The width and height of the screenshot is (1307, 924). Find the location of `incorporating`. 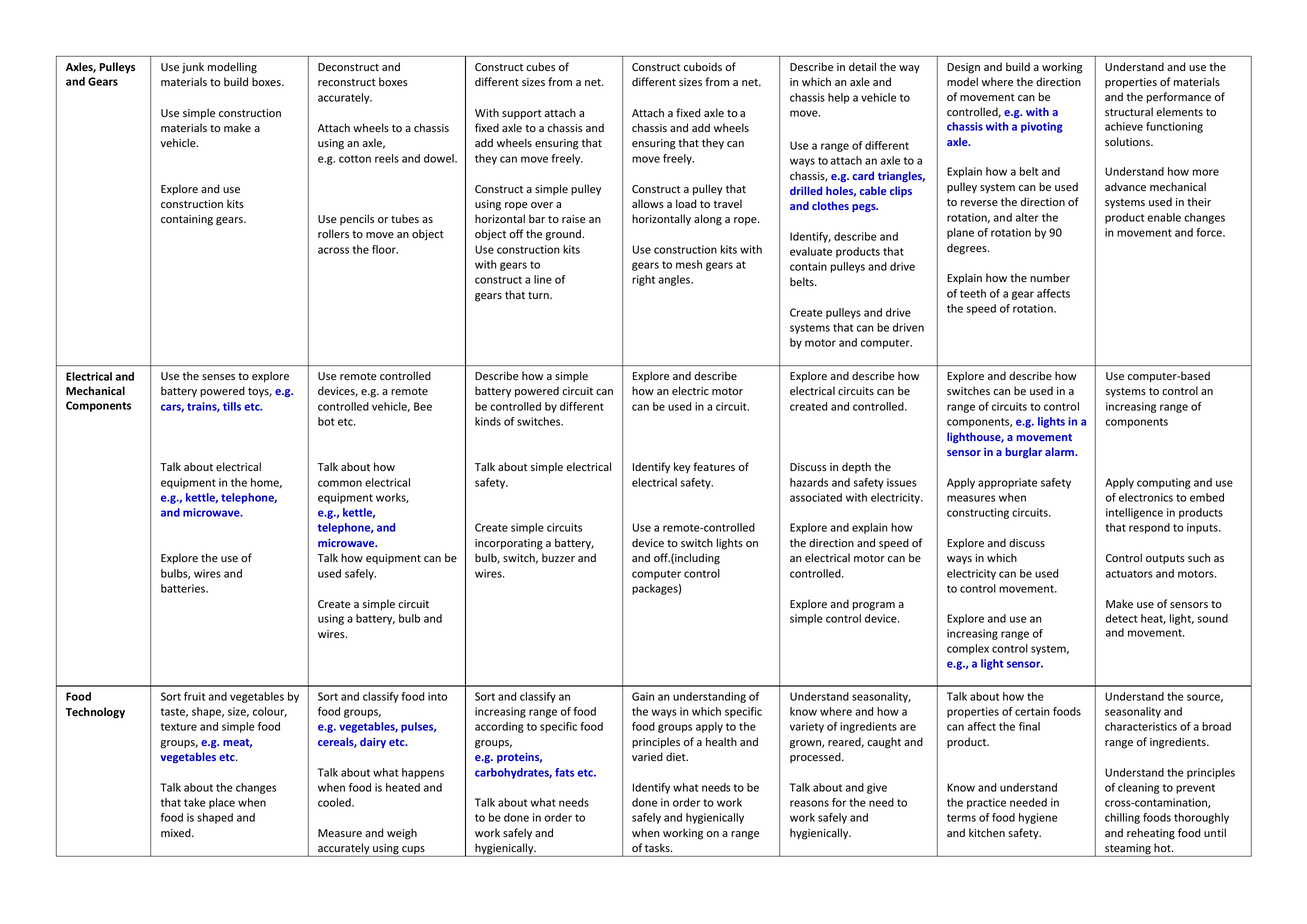

incorporating is located at coordinates (509, 544).
